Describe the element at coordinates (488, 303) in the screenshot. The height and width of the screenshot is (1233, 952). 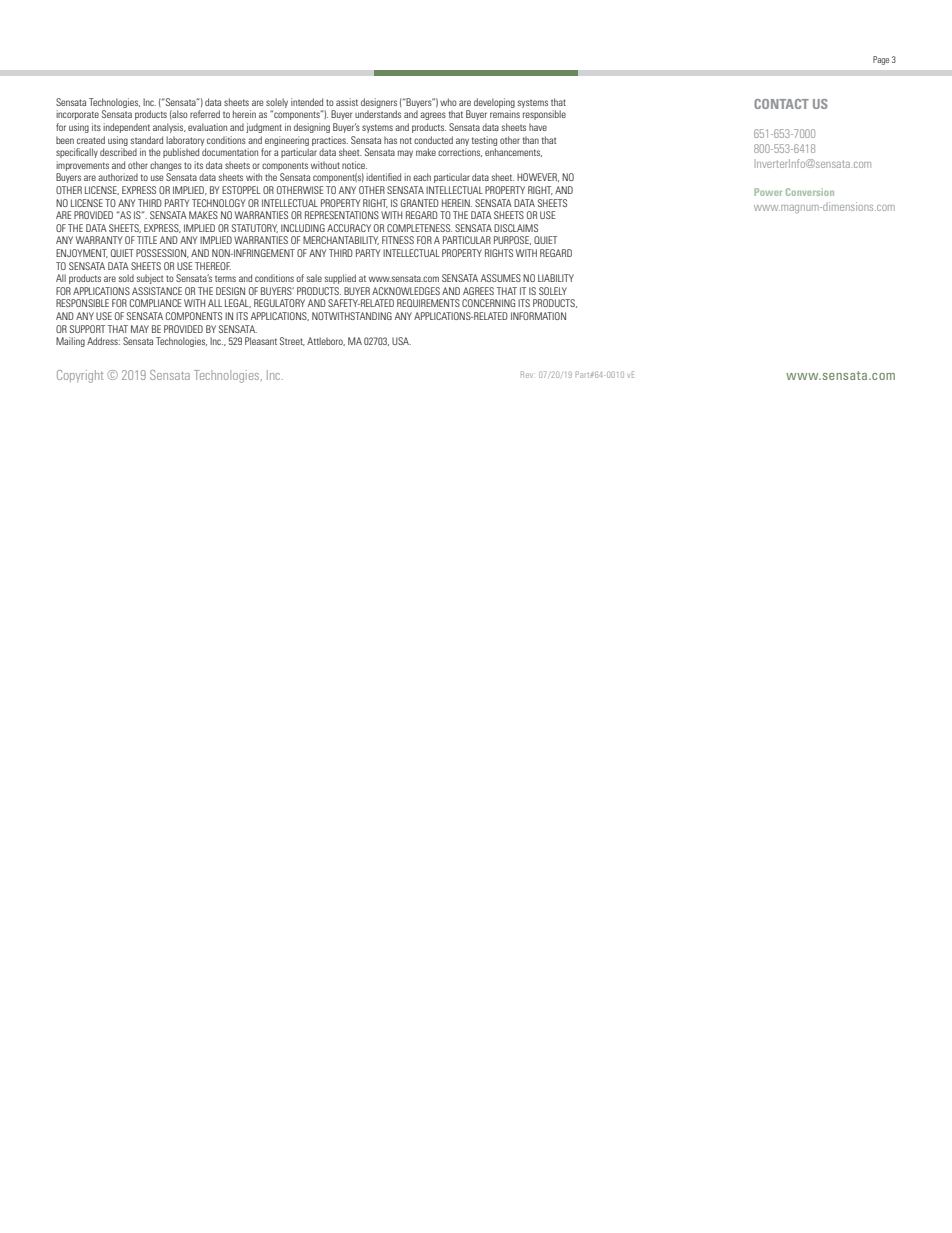
I see `CONCERNING` at that location.
